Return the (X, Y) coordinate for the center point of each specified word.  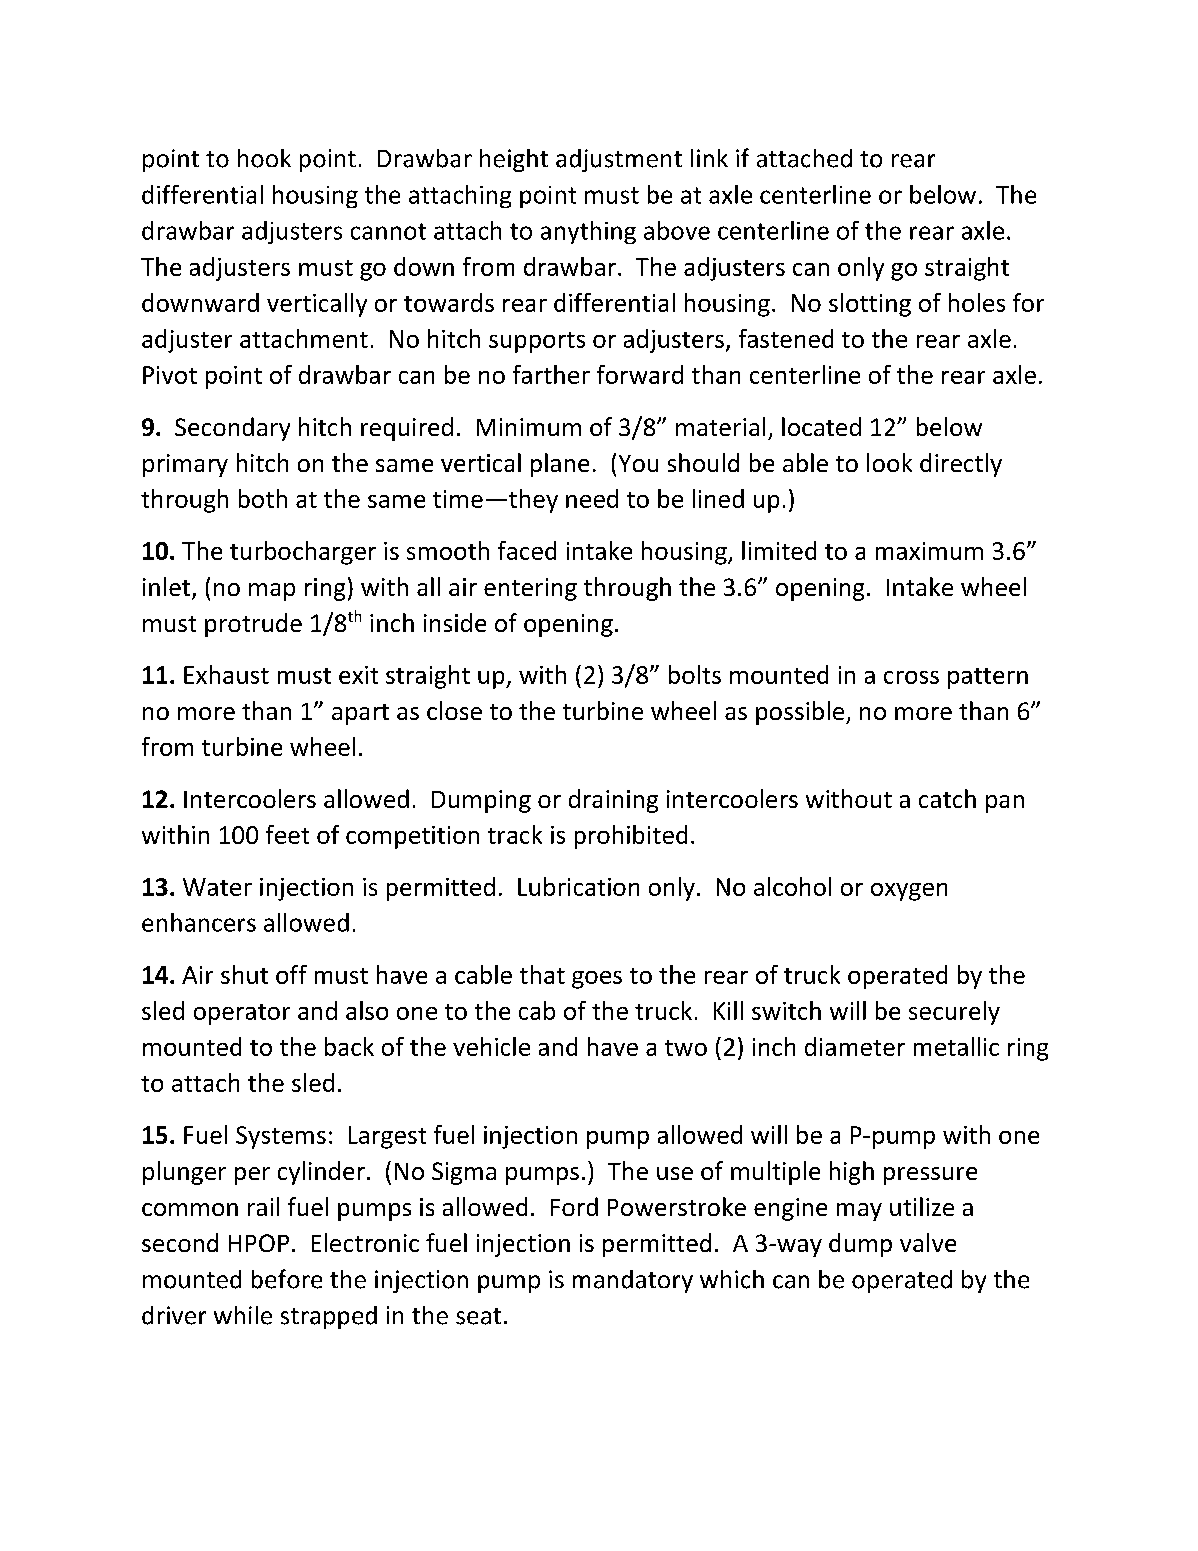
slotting (870, 305)
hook (264, 158)
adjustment (619, 160)
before (287, 1279)
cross (911, 677)
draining (613, 801)
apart (360, 714)
